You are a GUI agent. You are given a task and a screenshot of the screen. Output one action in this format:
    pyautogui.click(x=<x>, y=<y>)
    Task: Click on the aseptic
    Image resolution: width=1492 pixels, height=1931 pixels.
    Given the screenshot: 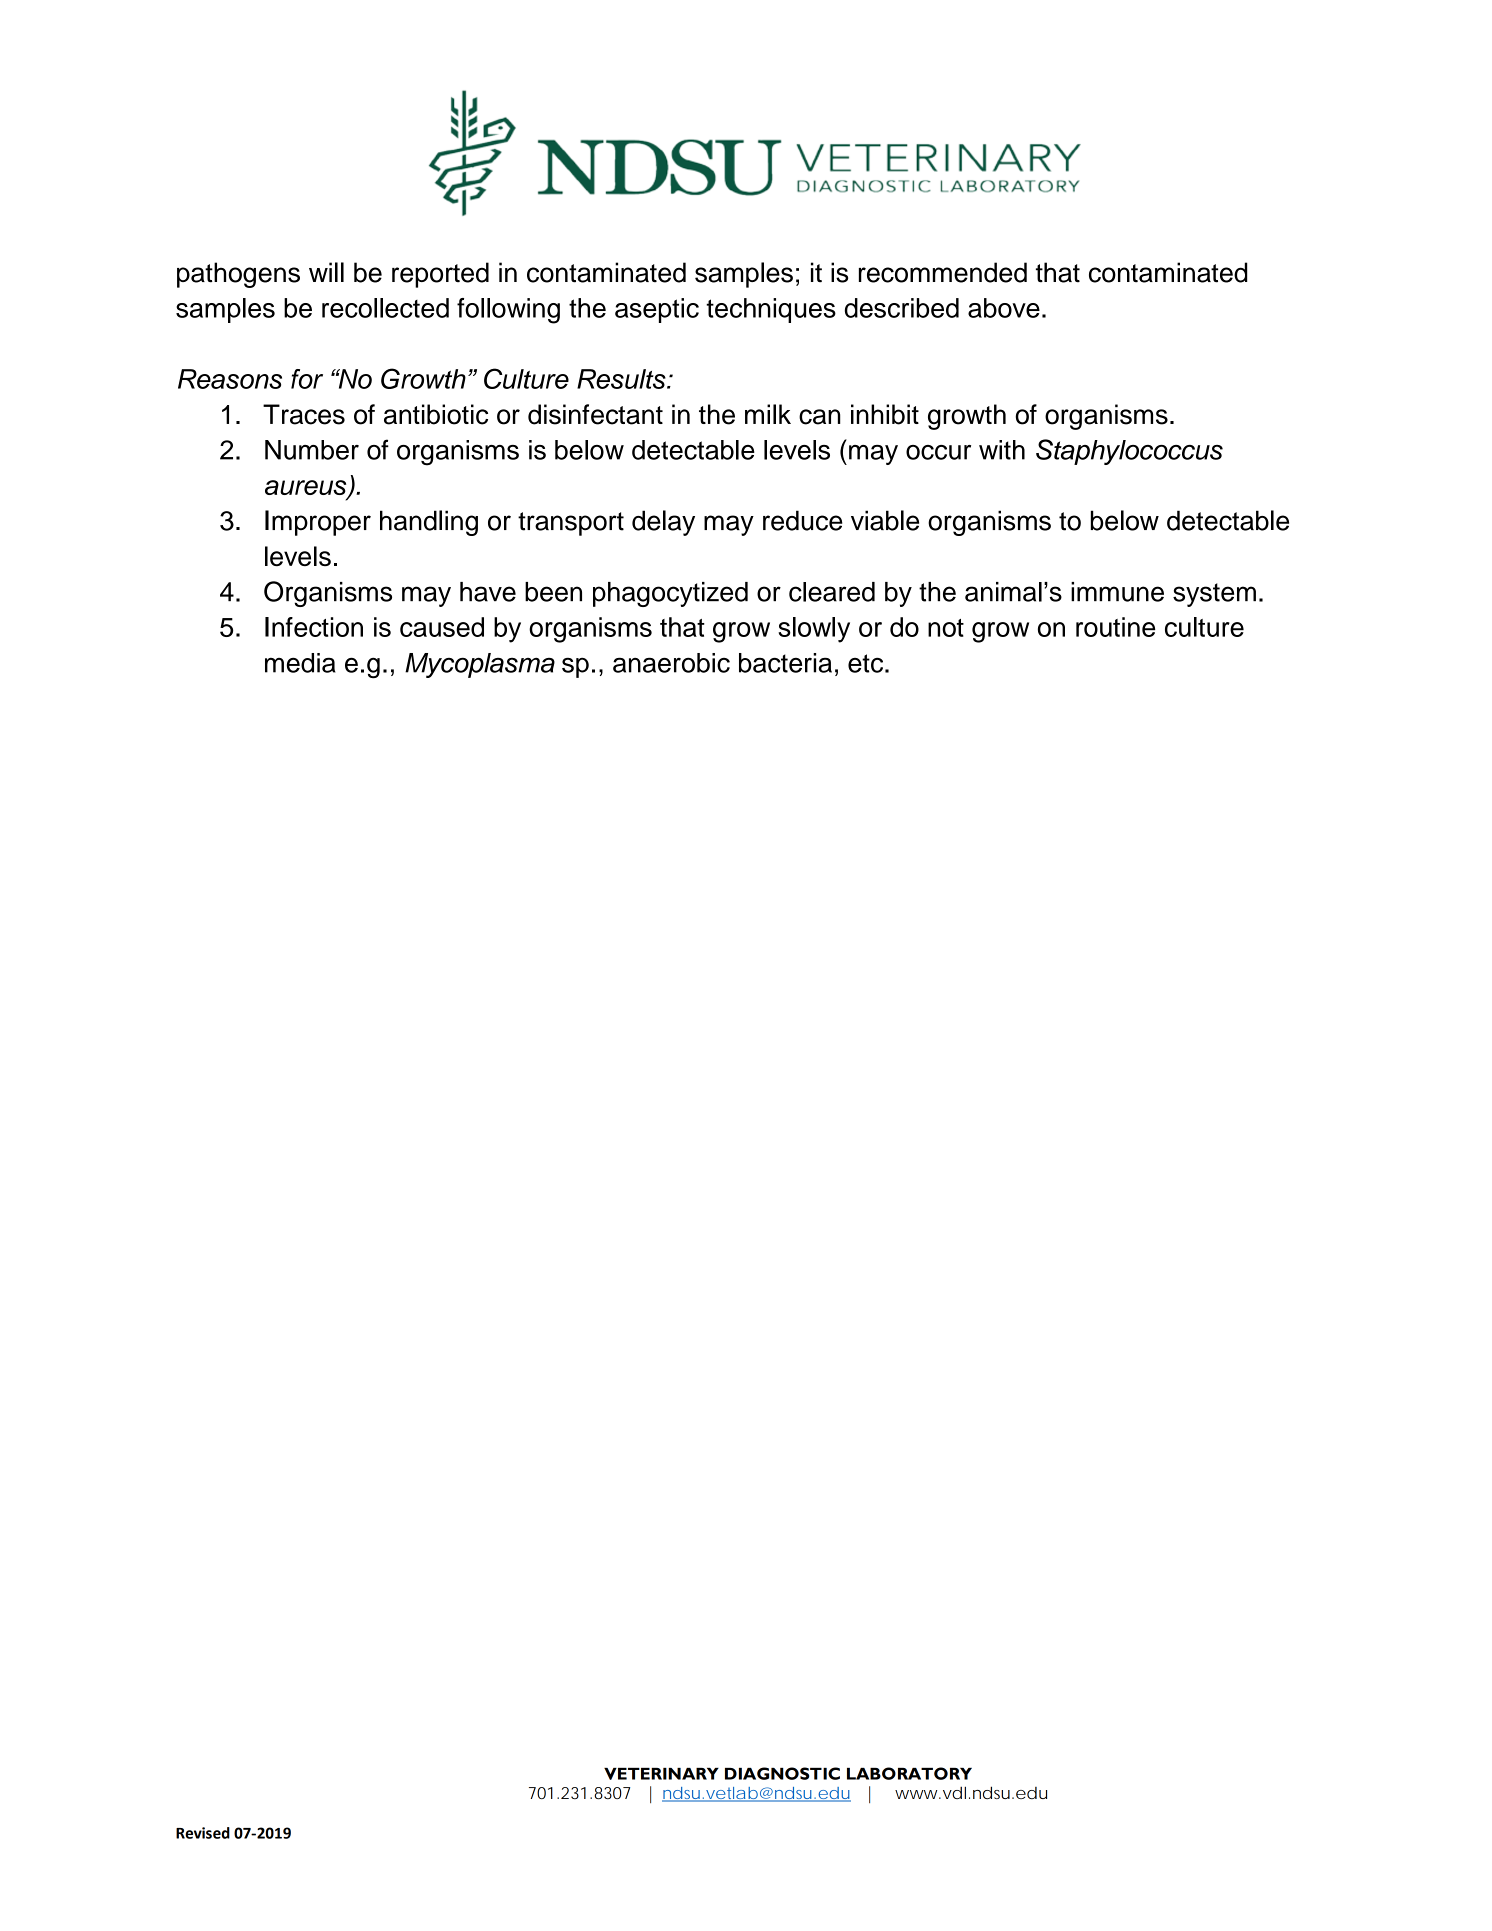 What is the action you would take?
    pyautogui.click(x=657, y=310)
